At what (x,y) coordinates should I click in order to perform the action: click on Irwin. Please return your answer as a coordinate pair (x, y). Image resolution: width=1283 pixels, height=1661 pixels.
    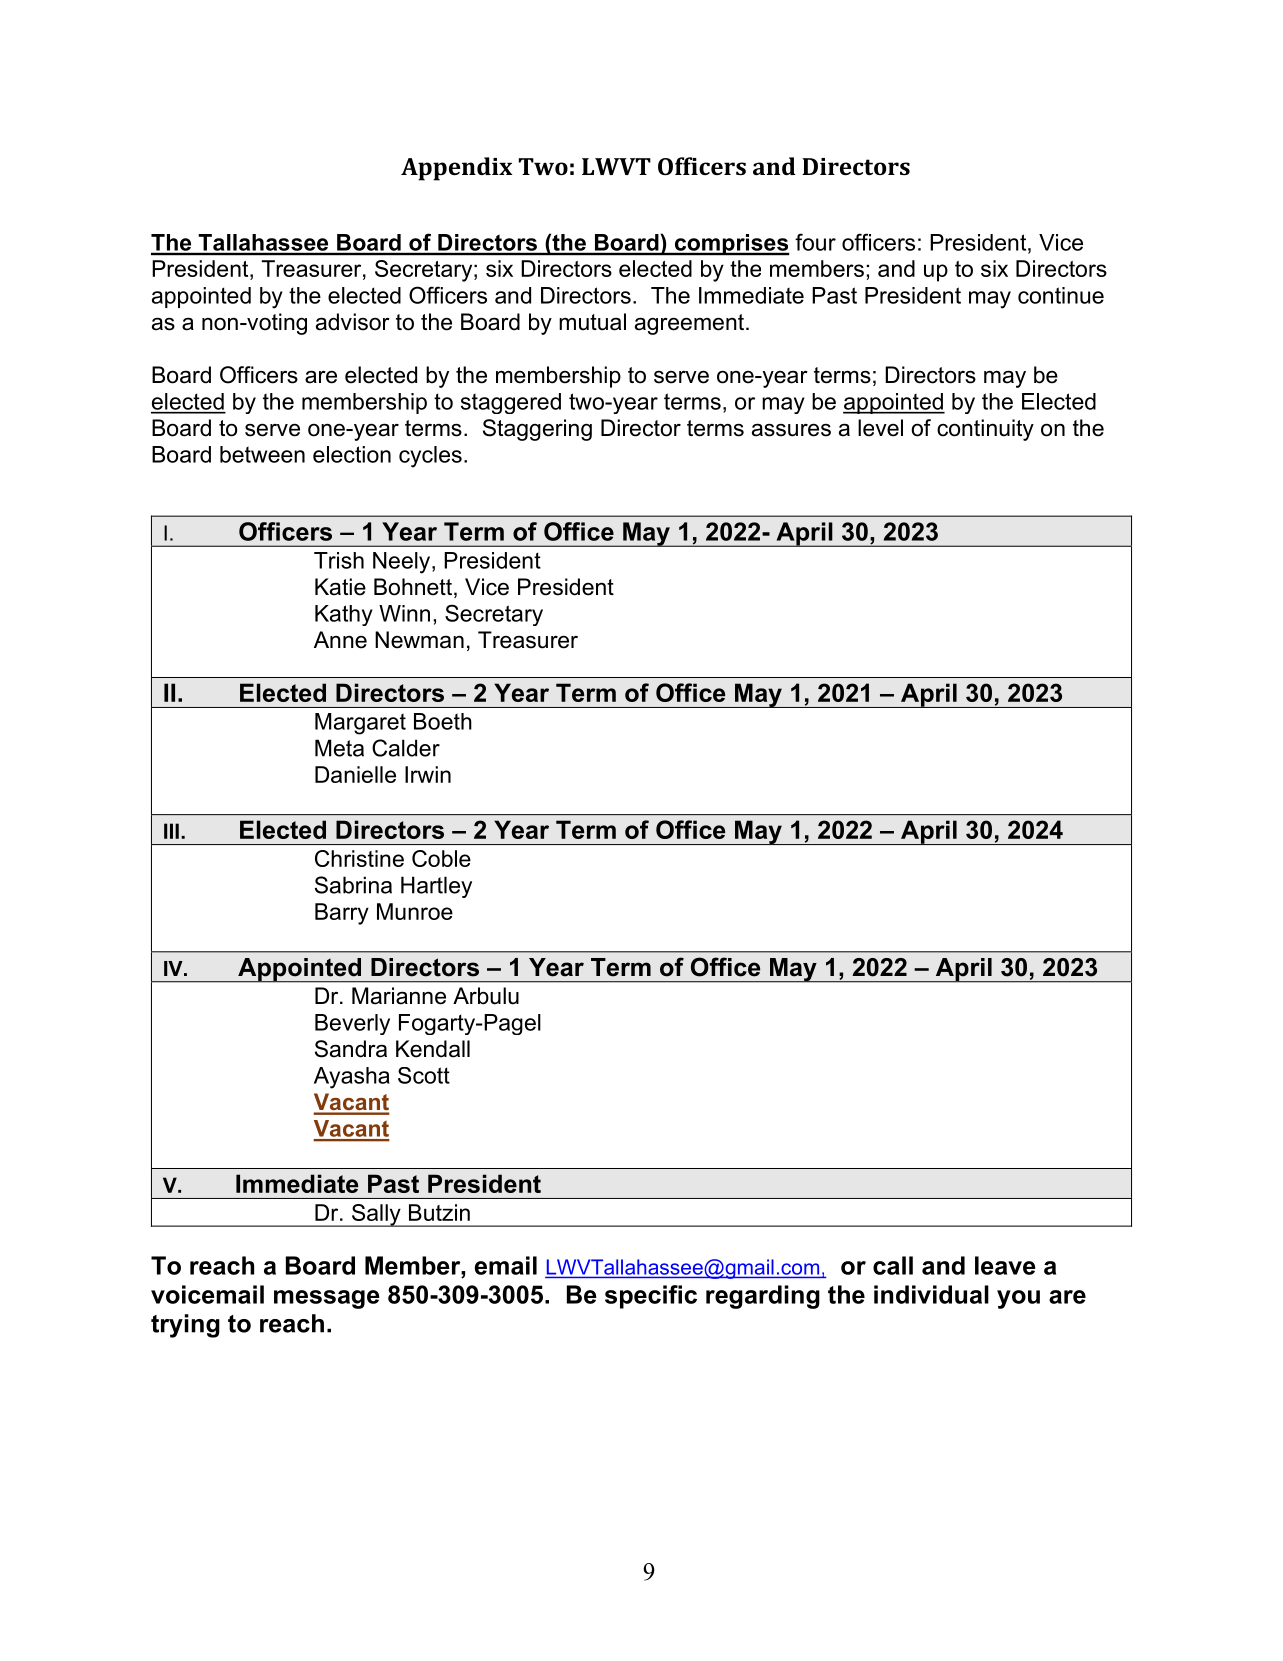
    Looking at the image, I should click on (428, 774).
